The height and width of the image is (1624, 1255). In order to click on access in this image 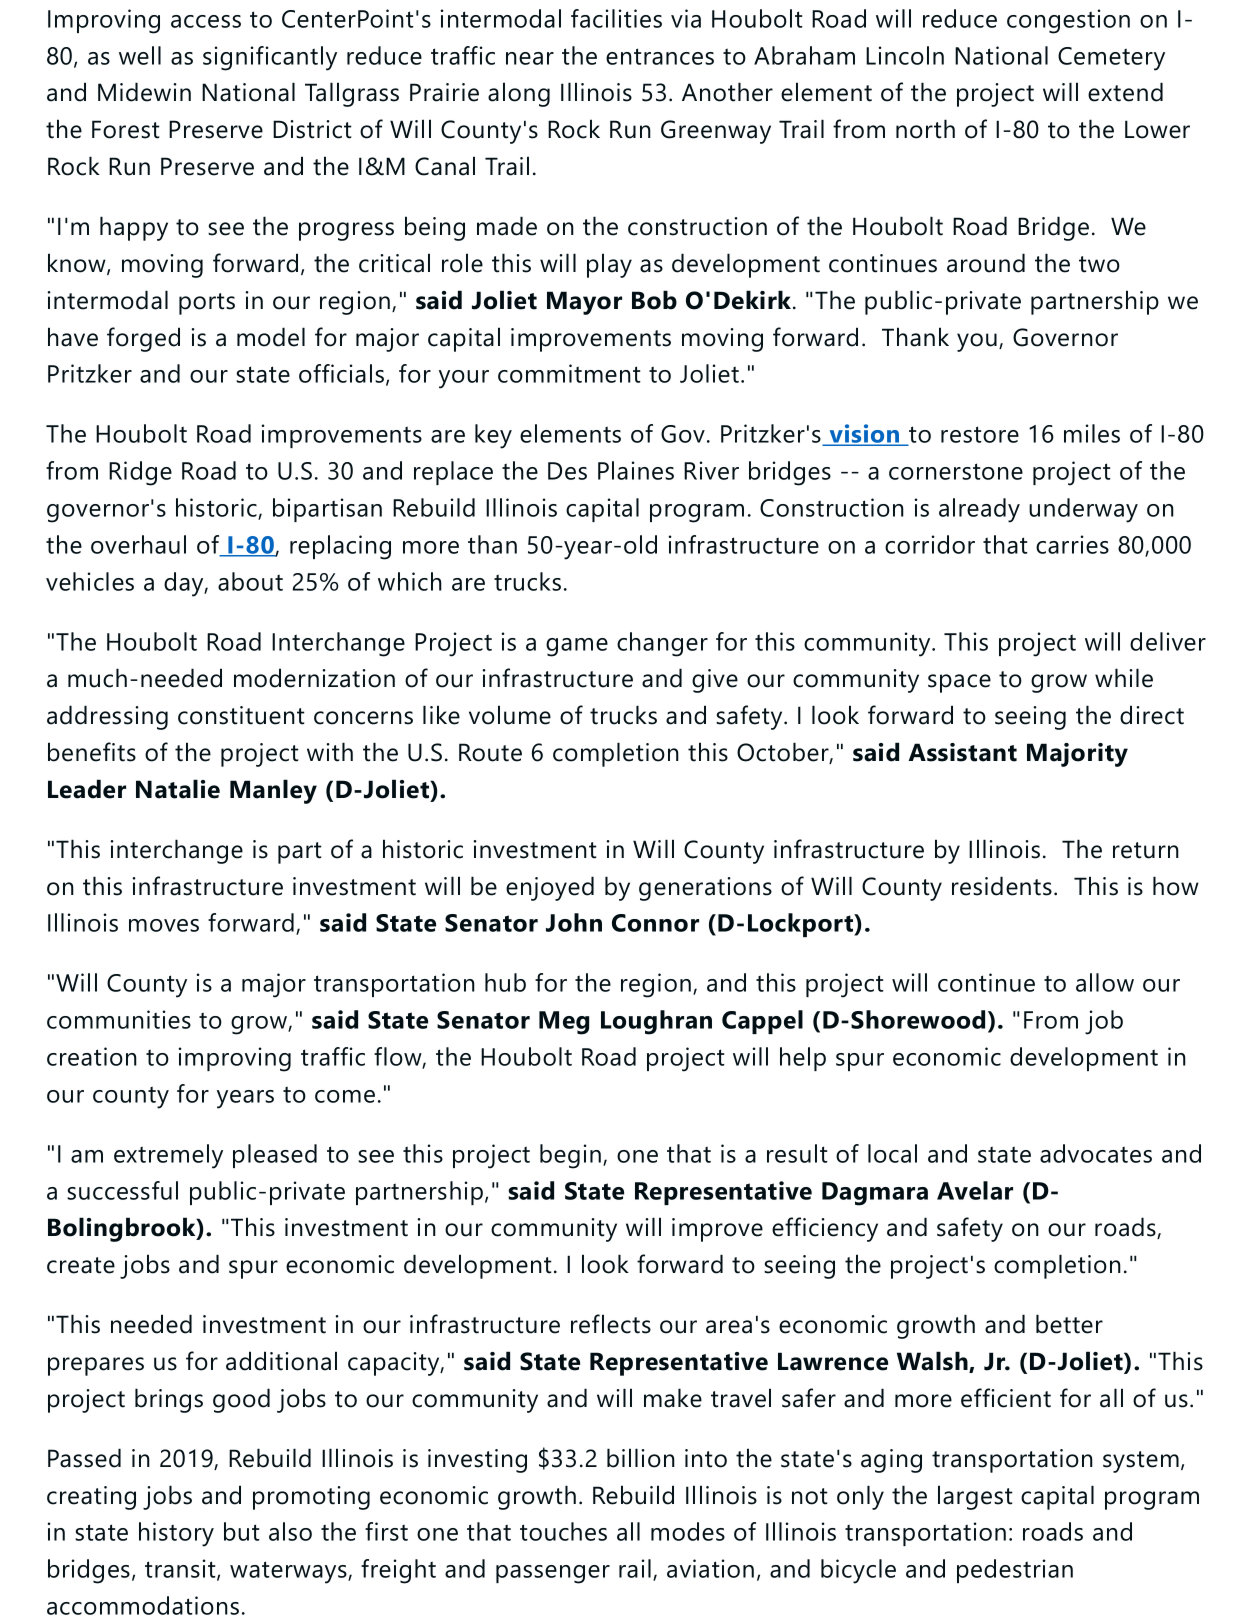, I will do `click(206, 21)`.
